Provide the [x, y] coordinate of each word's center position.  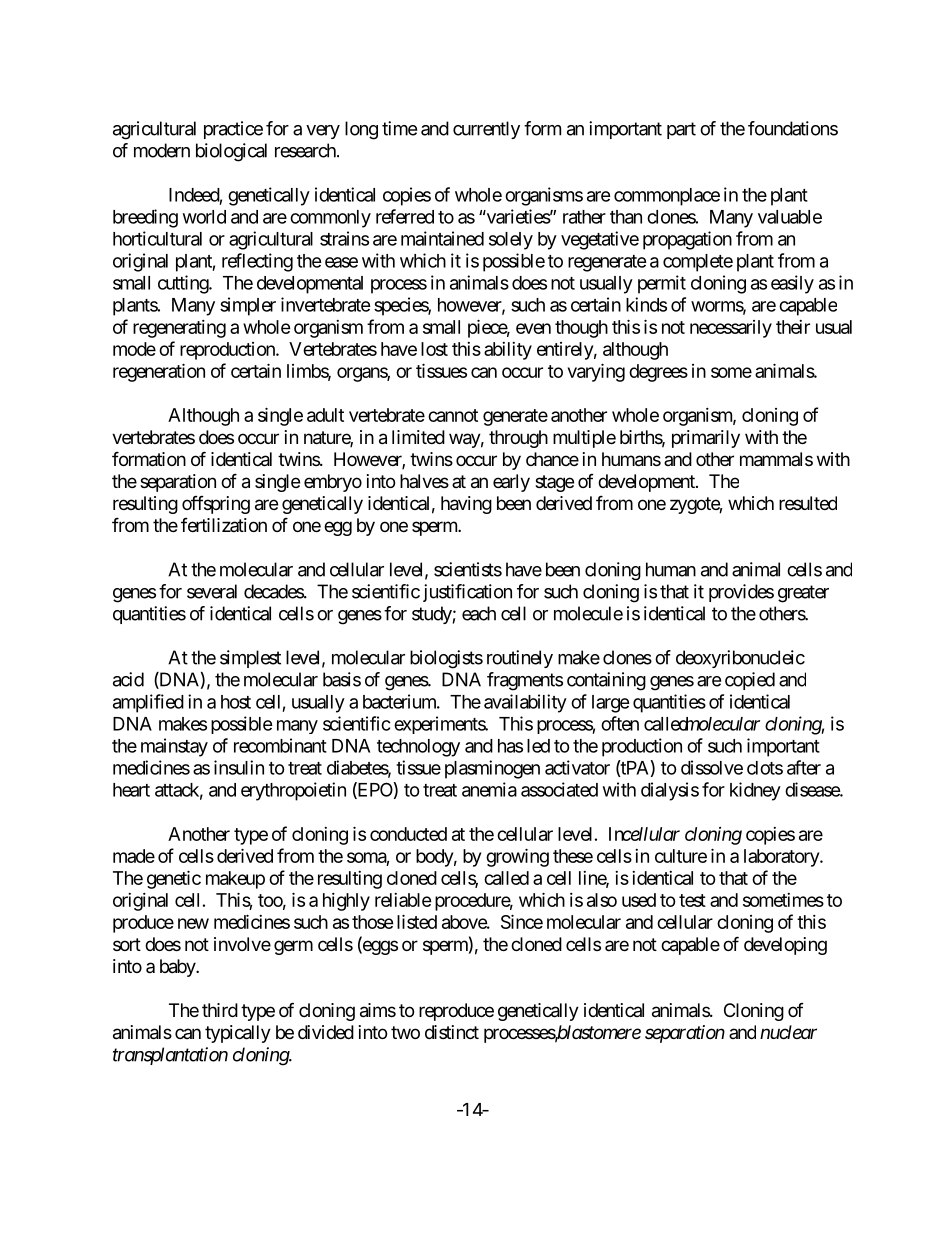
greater [803, 594]
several [212, 591]
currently [486, 130]
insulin [239, 767]
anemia [489, 789]
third [220, 1010]
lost [434, 349]
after [804, 767]
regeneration [159, 372]
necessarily [731, 329]
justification [467, 593]
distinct [452, 1032]
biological [231, 152]
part [681, 130]
